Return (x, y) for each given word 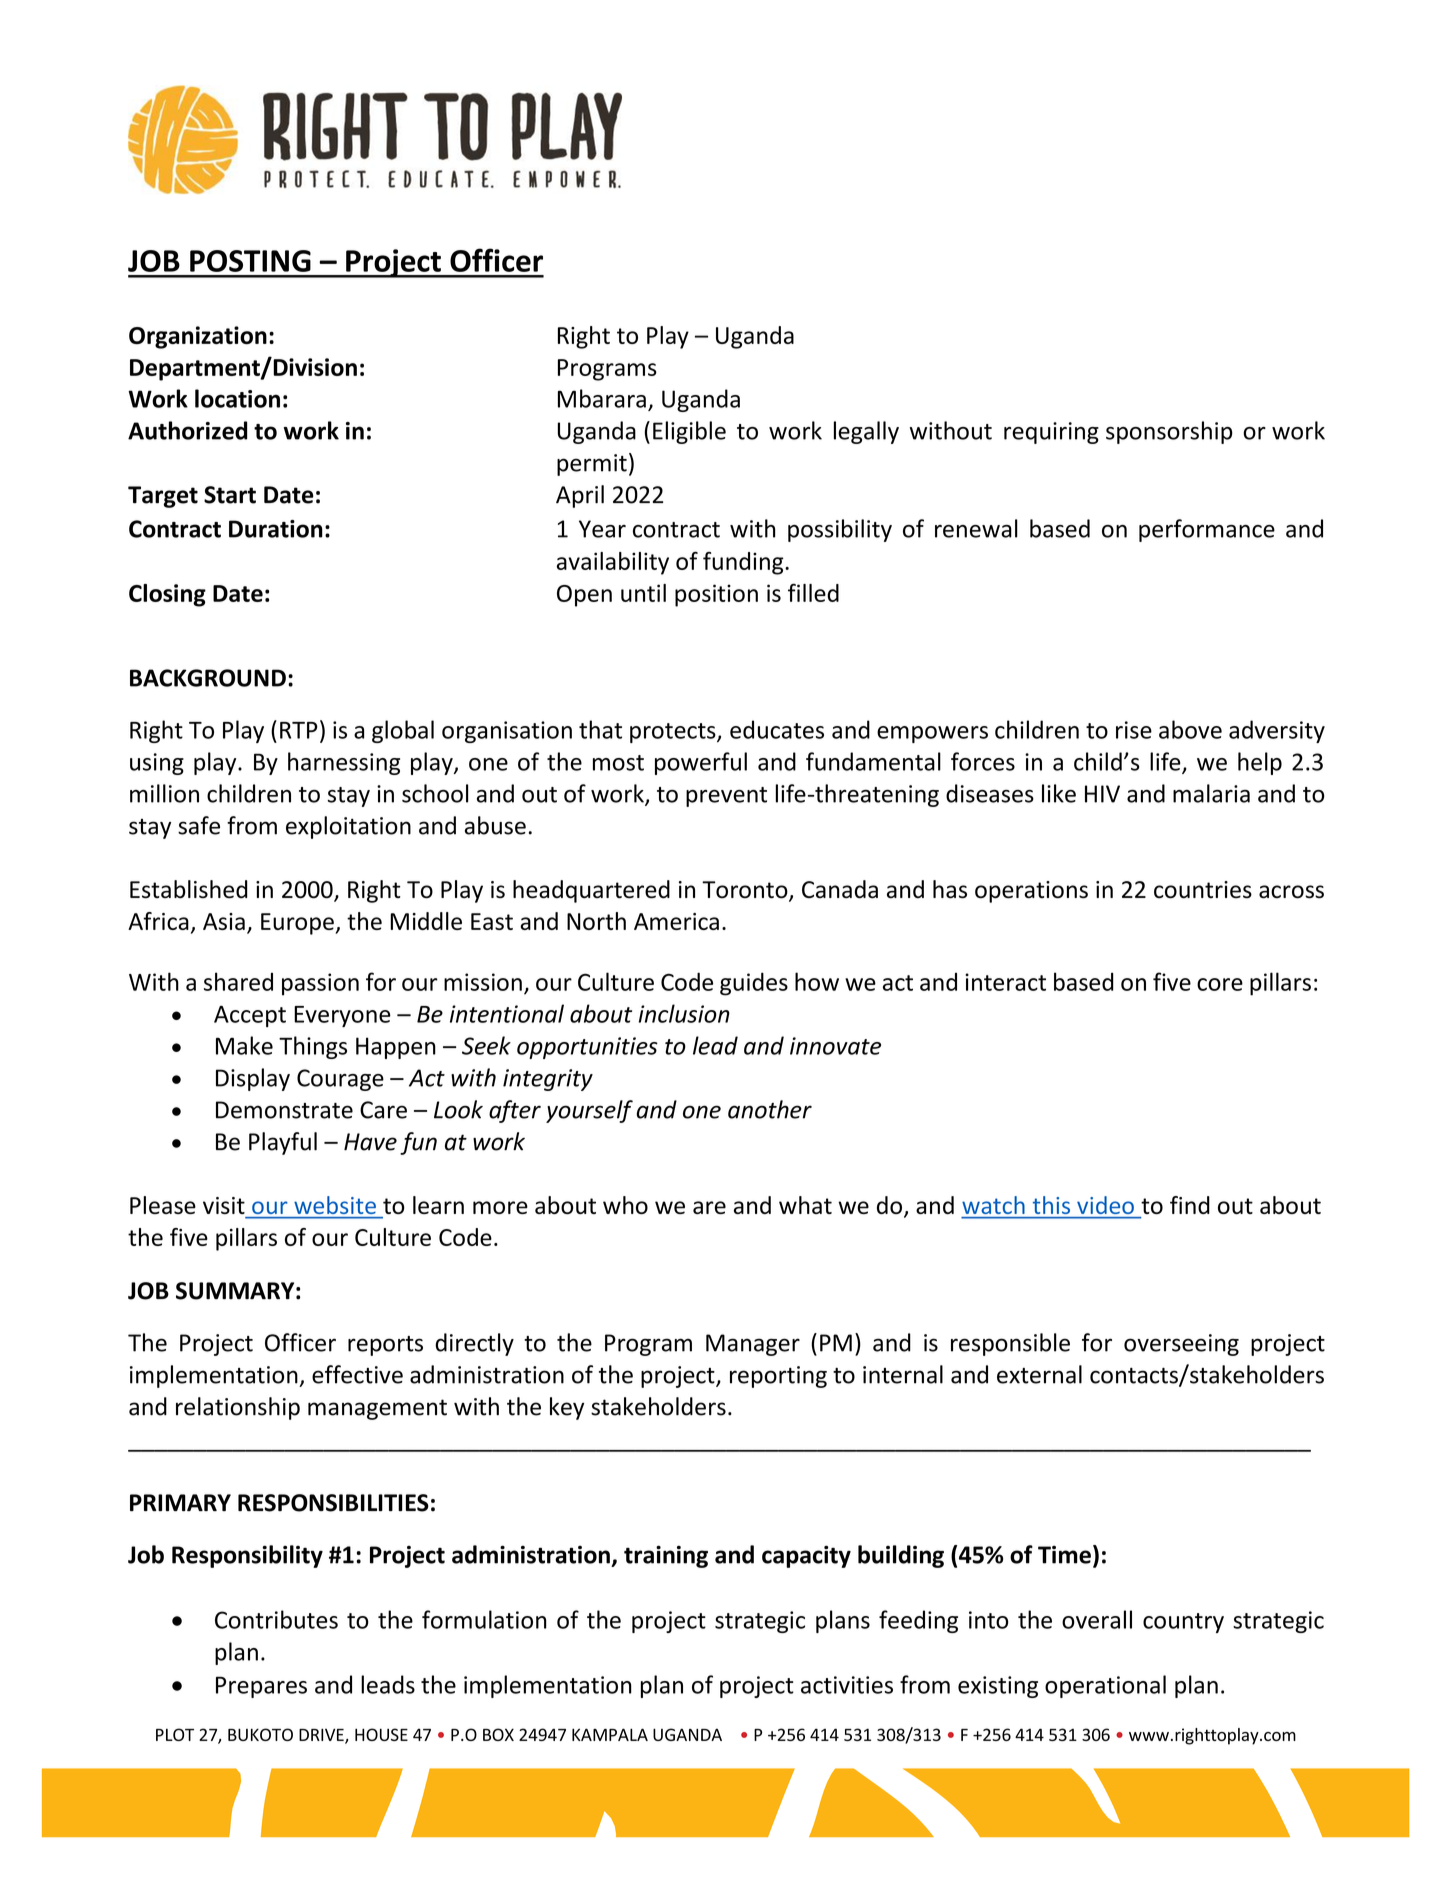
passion (320, 984)
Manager (753, 1345)
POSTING (250, 261)
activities (847, 1685)
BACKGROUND (208, 678)
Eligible (689, 432)
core (1220, 984)
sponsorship (1169, 432)
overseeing (1181, 1345)
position (716, 595)
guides (754, 984)
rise (1134, 730)
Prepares (261, 1687)
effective (357, 1374)
